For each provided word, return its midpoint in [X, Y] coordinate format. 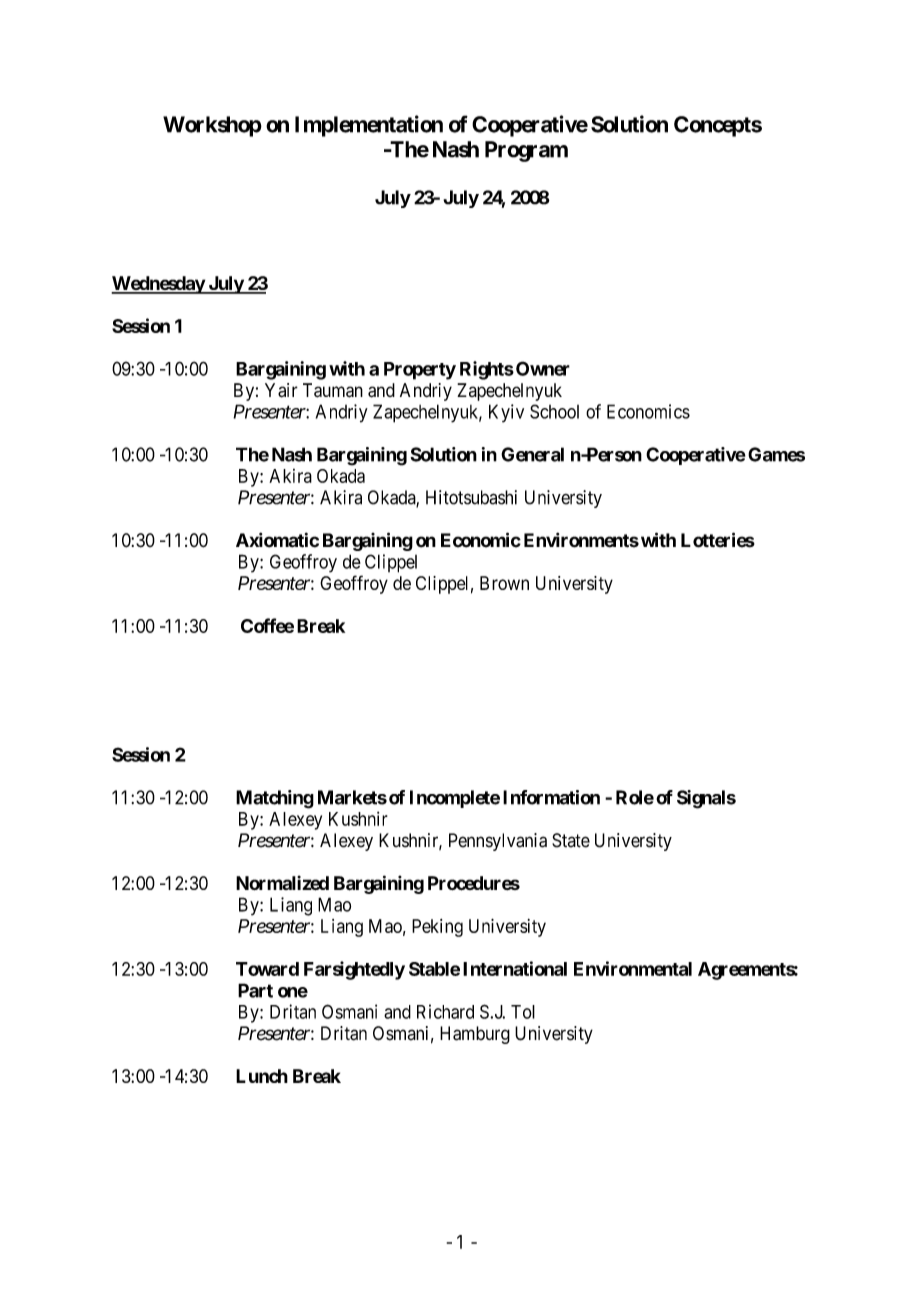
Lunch [262, 1076]
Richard [445, 1011]
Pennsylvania [498, 842]
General [532, 454]
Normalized [282, 883]
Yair [281, 390]
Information [551, 797]
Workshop [212, 126]
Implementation [369, 126]
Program [526, 151]
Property [420, 371]
